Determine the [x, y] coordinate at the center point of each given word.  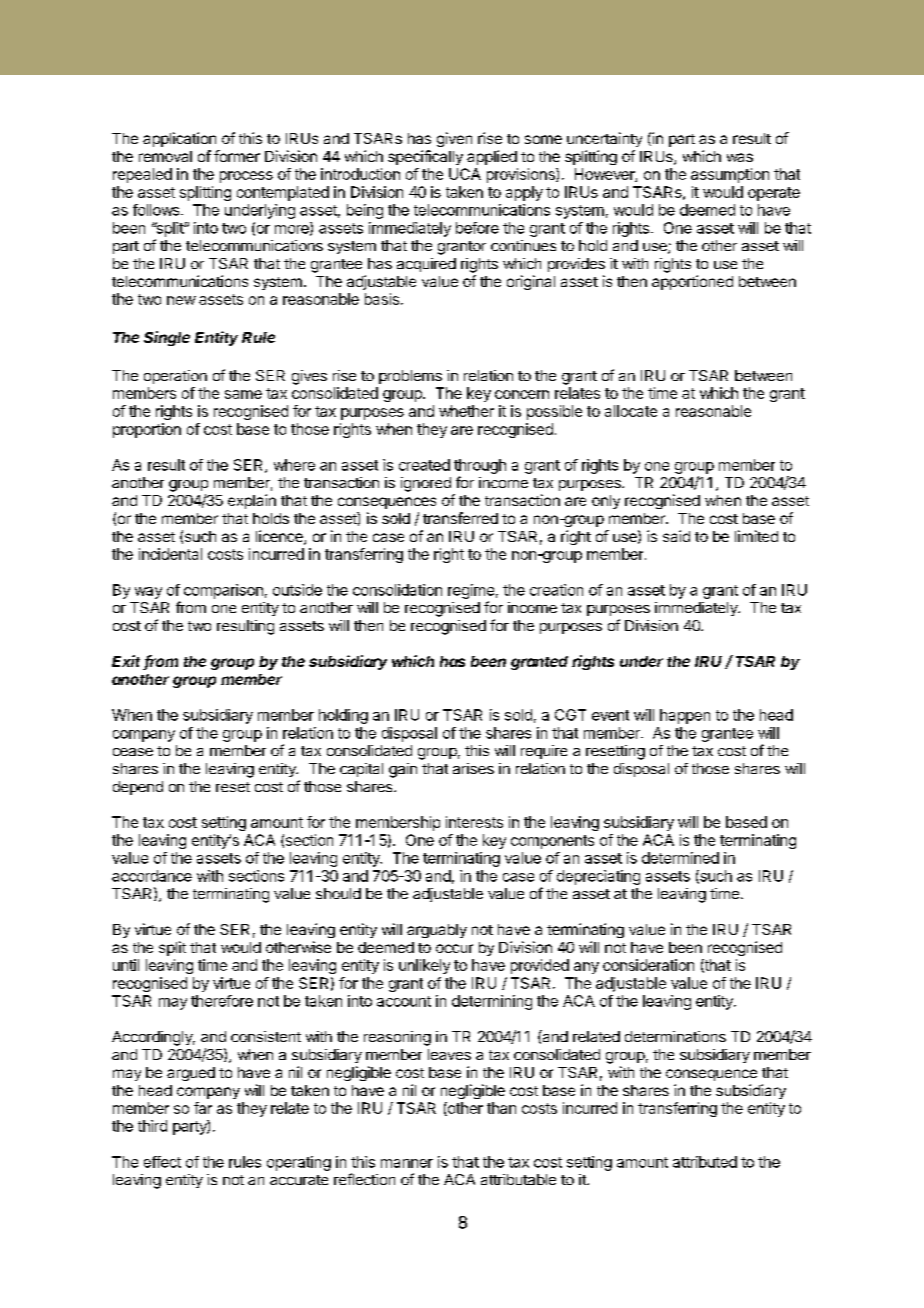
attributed [705, 1162]
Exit [128, 662]
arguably [437, 931]
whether [466, 411]
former [237, 156]
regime [471, 591]
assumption [730, 175]
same [243, 394]
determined [680, 858]
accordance [152, 876]
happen [685, 716]
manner [407, 1163]
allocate [631, 411]
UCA [465, 174]
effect [162, 1162]
